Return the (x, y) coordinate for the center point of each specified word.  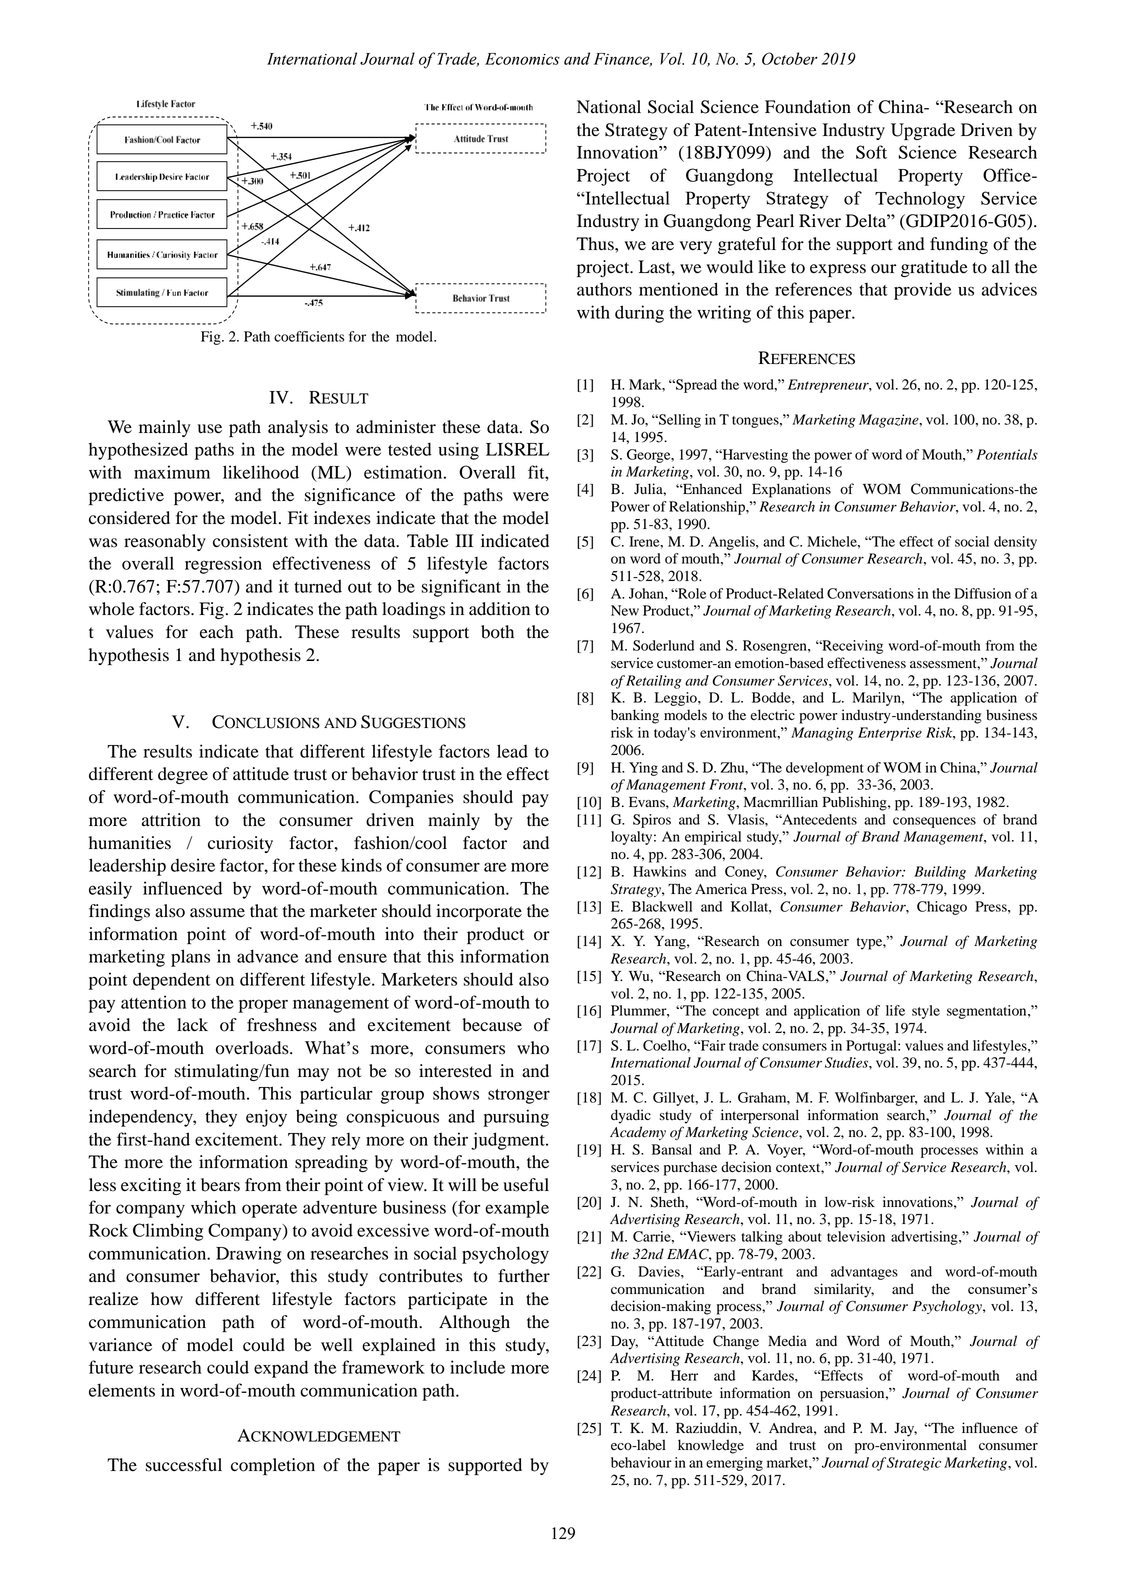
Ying (643, 769)
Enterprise (890, 734)
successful (184, 1465)
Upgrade (923, 132)
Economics (522, 59)
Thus (596, 244)
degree (183, 775)
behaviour (641, 1462)
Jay (905, 1430)
